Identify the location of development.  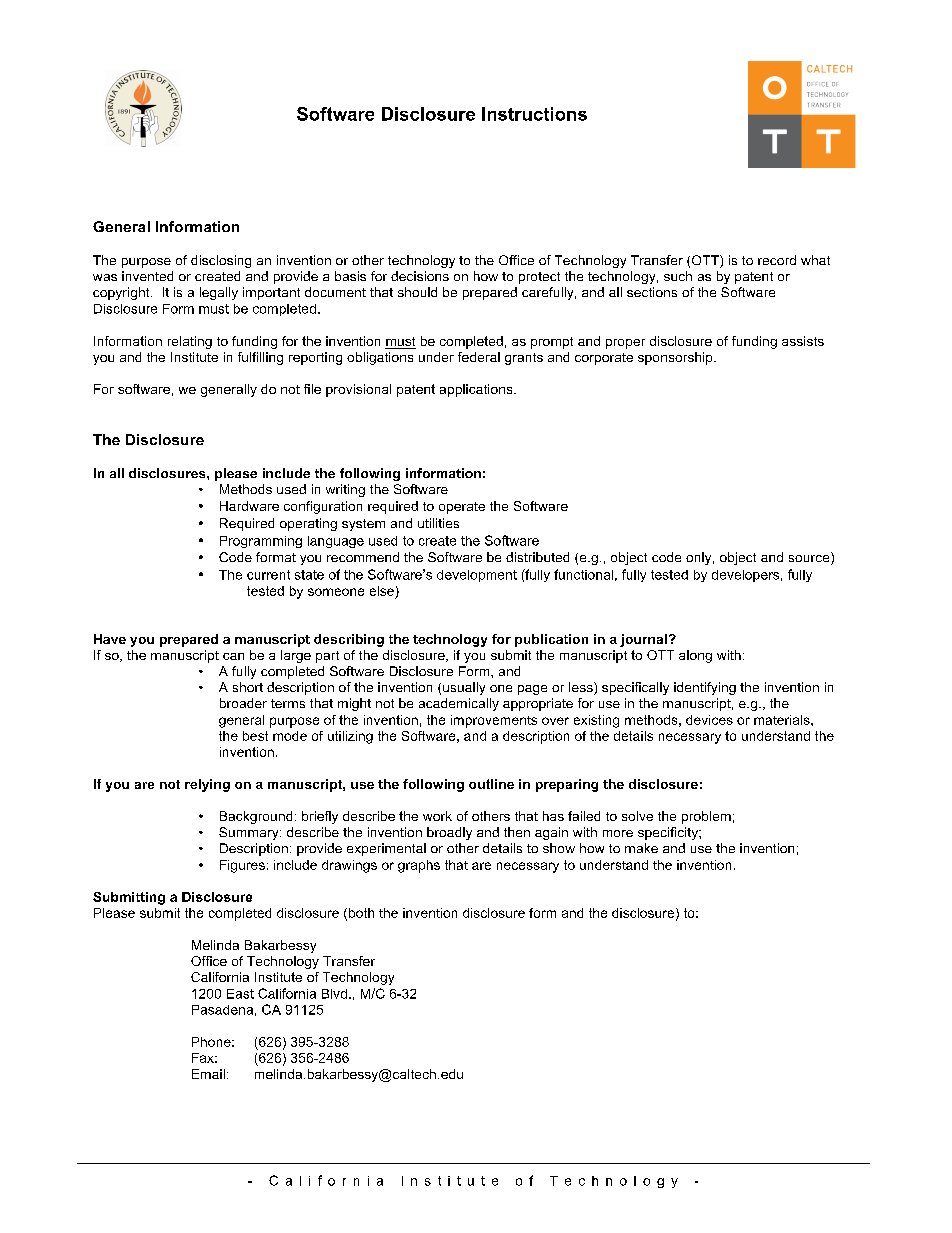
(477, 576).
